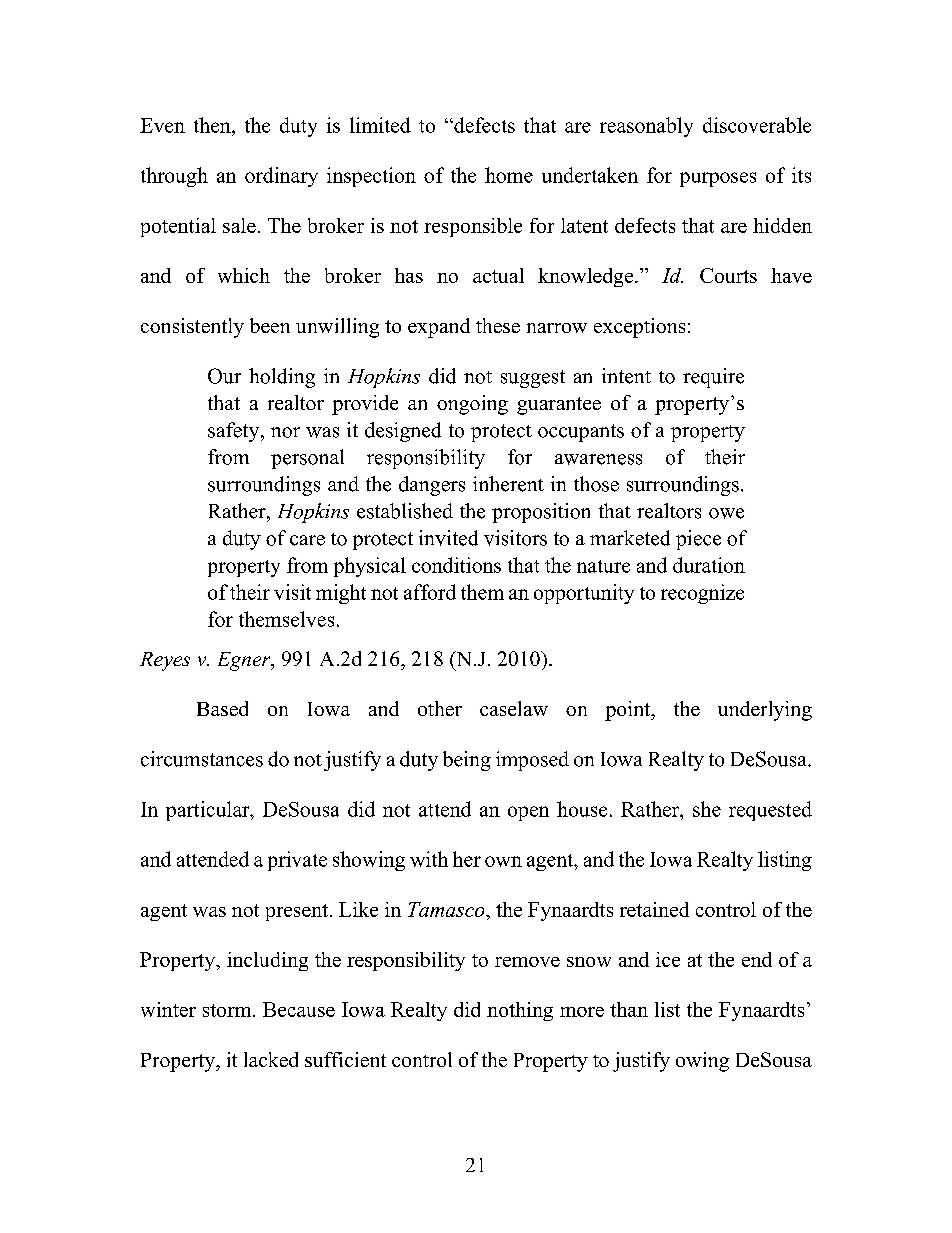 The height and width of the image is (1233, 952). Describe the element at coordinates (509, 175) in the image. I see `home` at that location.
